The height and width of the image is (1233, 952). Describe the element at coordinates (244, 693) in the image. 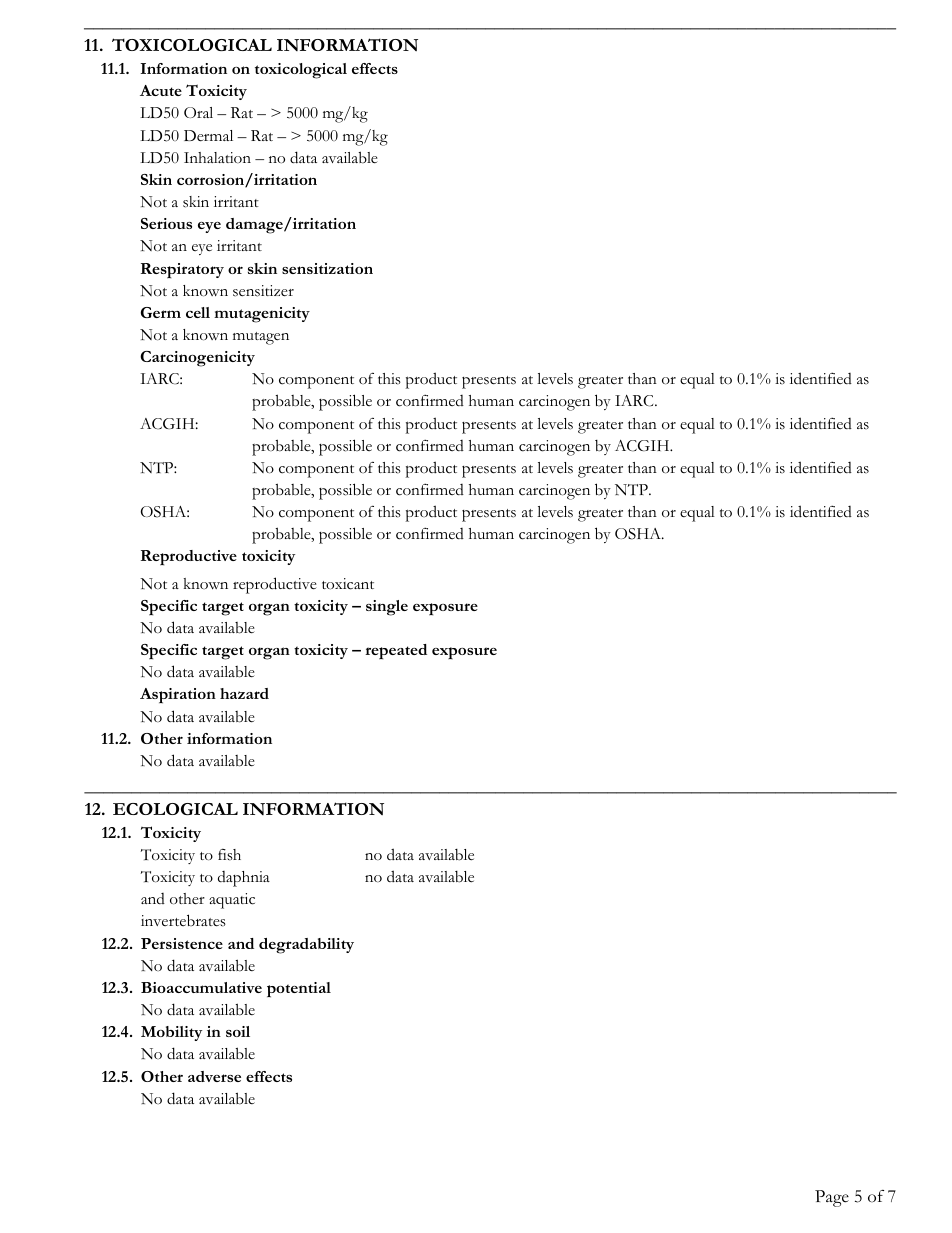

I see `hazard` at that location.
